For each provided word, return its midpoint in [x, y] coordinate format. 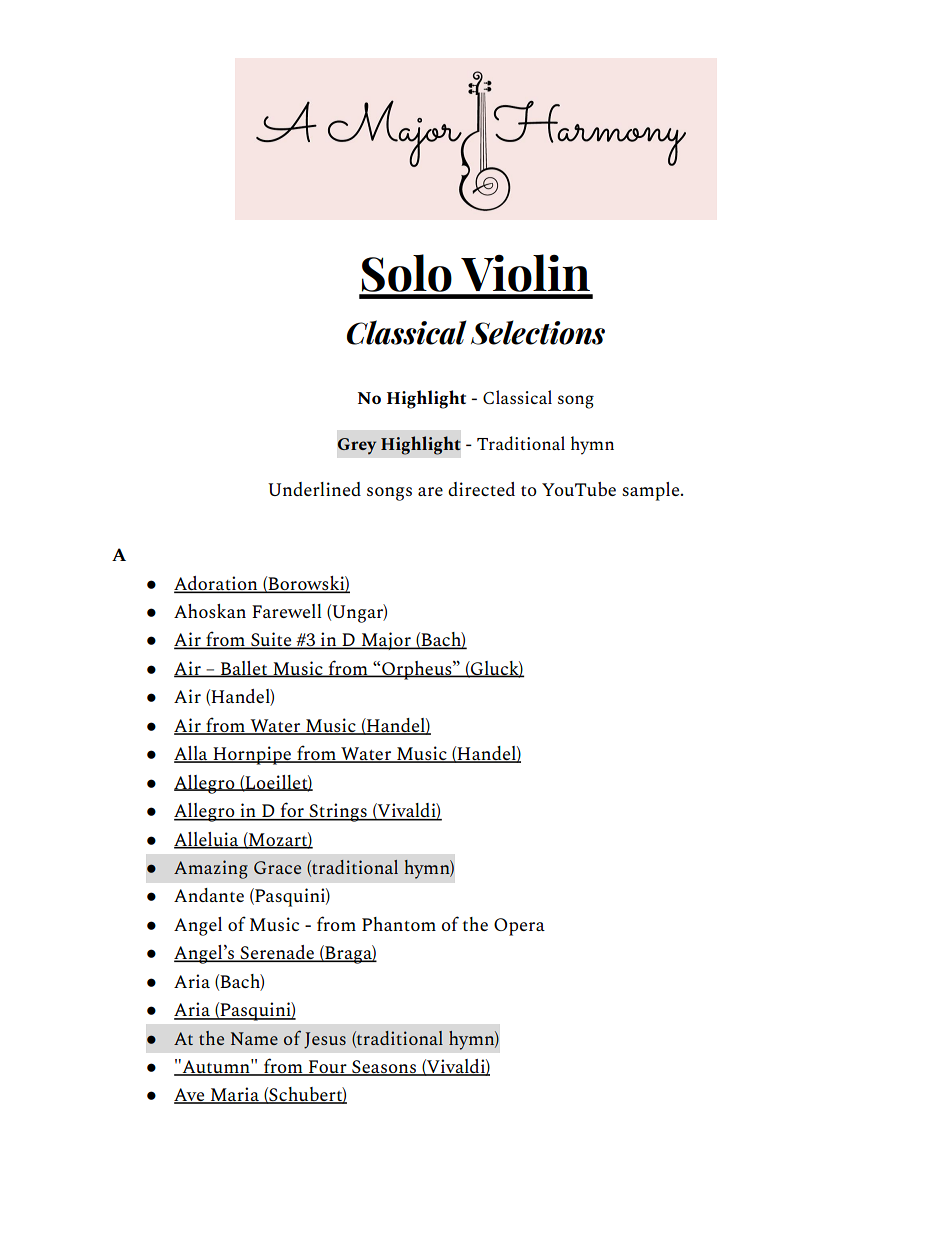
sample [652, 491]
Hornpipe [252, 755]
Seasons [384, 1068]
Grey [357, 446]
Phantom [399, 924]
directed [481, 489]
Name [254, 1038]
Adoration [217, 584]
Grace [277, 867]
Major [386, 641]
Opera [519, 927]
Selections [538, 332]
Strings [338, 812]
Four [328, 1068]
